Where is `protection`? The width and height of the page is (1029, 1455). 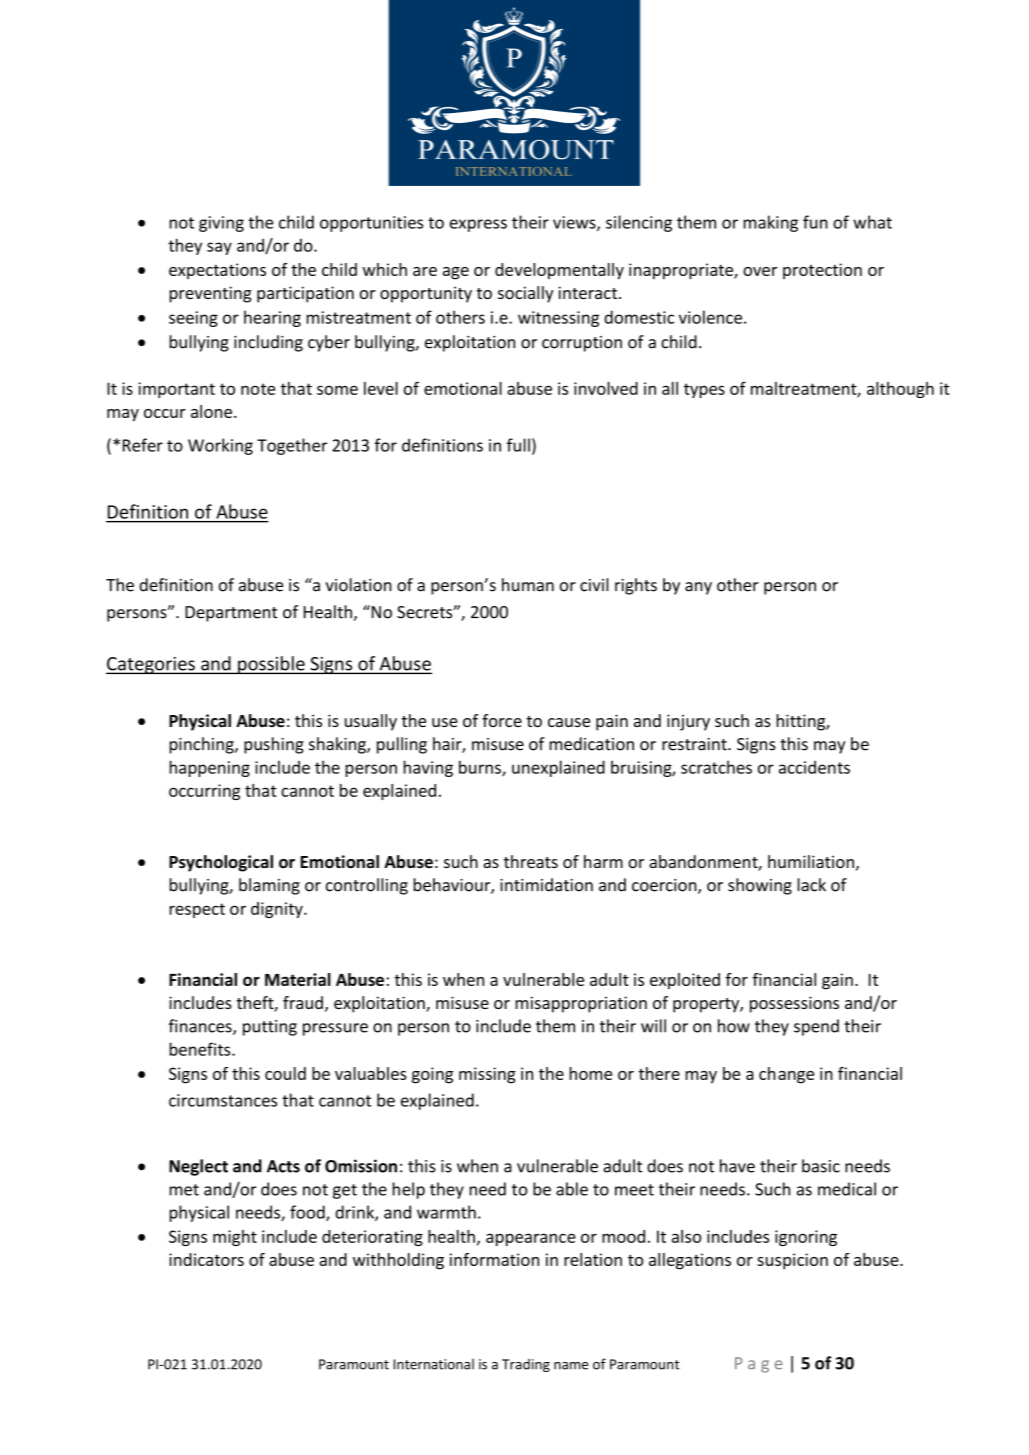 protection is located at coordinates (822, 271).
